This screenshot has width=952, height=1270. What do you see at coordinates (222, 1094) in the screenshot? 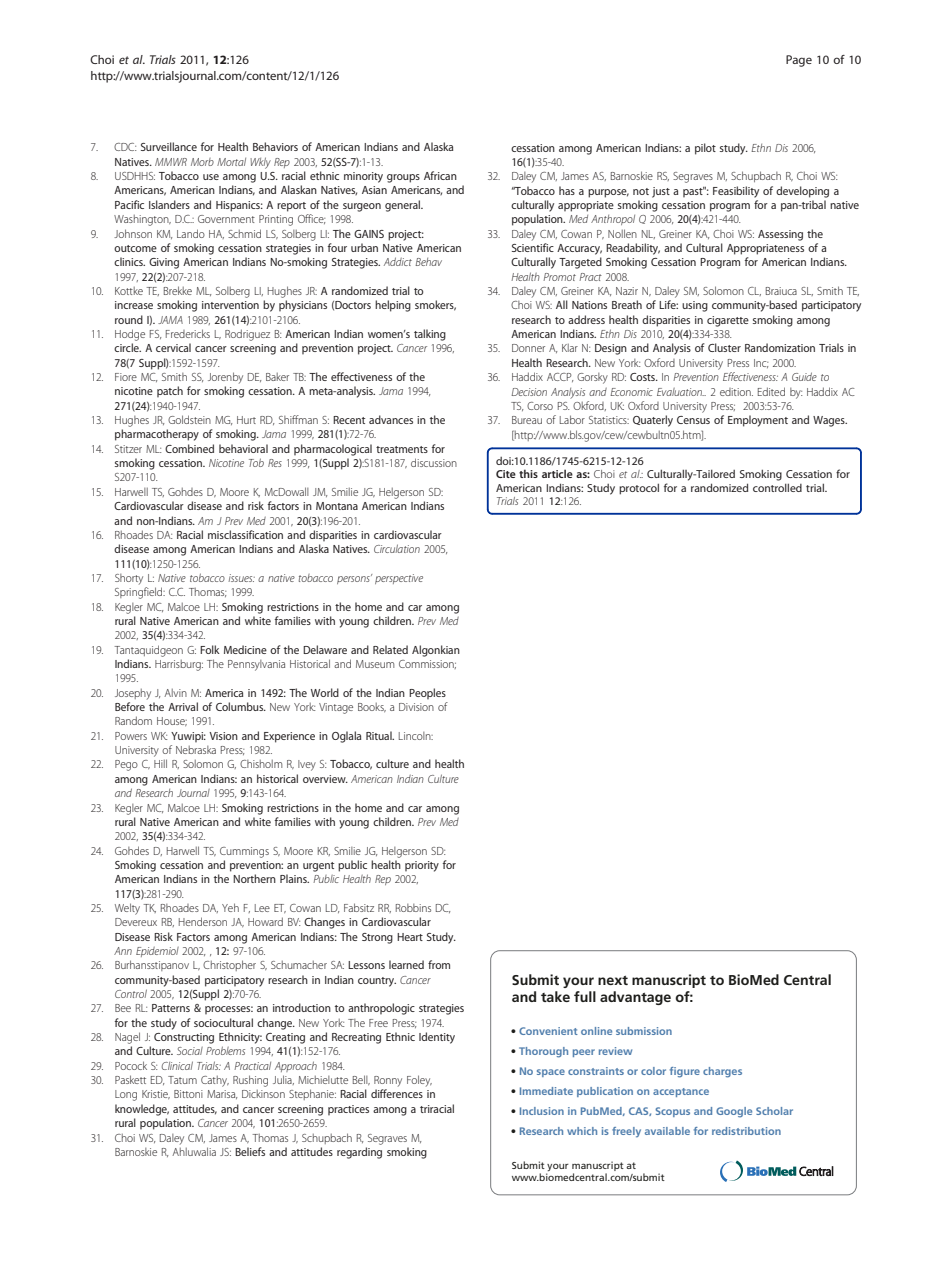
I see `Marisa` at bounding box center [222, 1094].
